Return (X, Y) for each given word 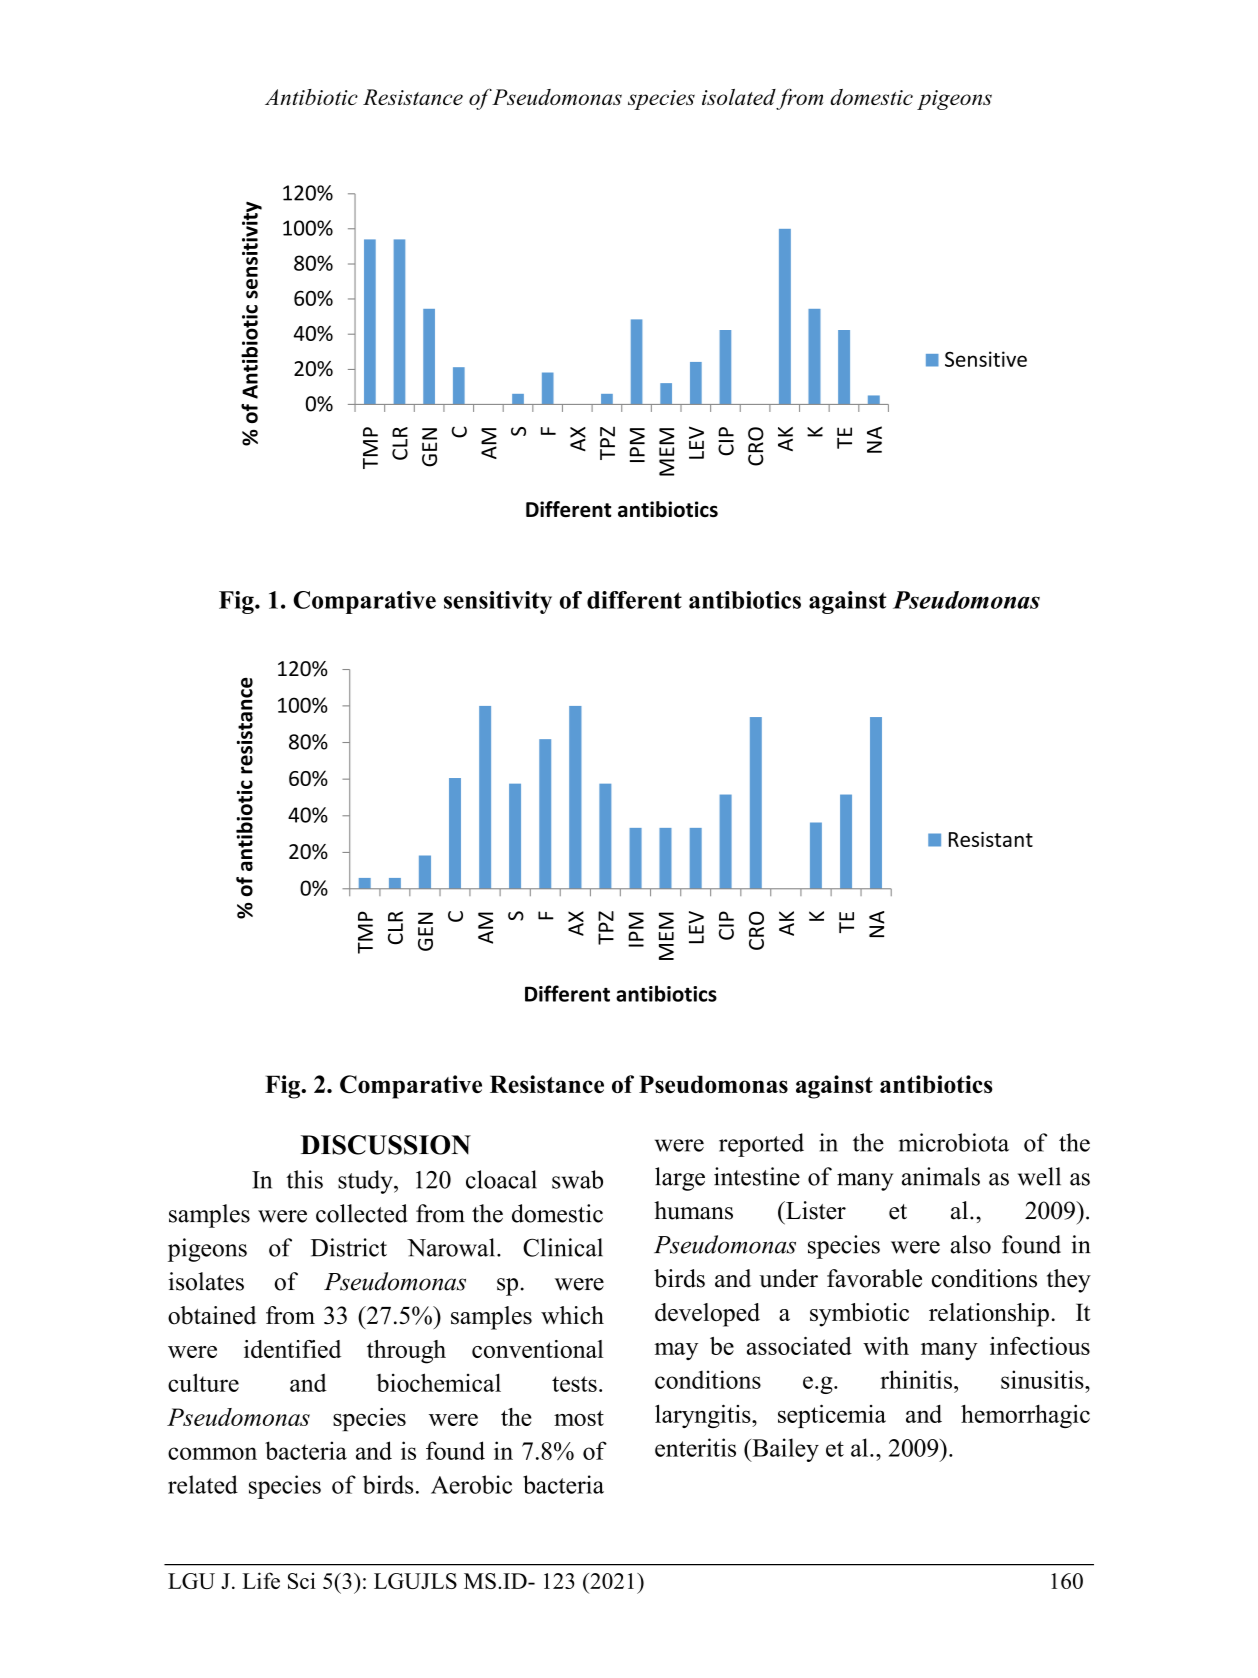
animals (941, 1176)
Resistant (991, 839)
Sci (302, 1581)
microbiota (954, 1142)
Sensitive (986, 359)
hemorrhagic (1025, 1416)
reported (761, 1145)
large (680, 1179)
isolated (739, 97)
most (579, 1418)
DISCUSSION (386, 1145)
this (304, 1179)
